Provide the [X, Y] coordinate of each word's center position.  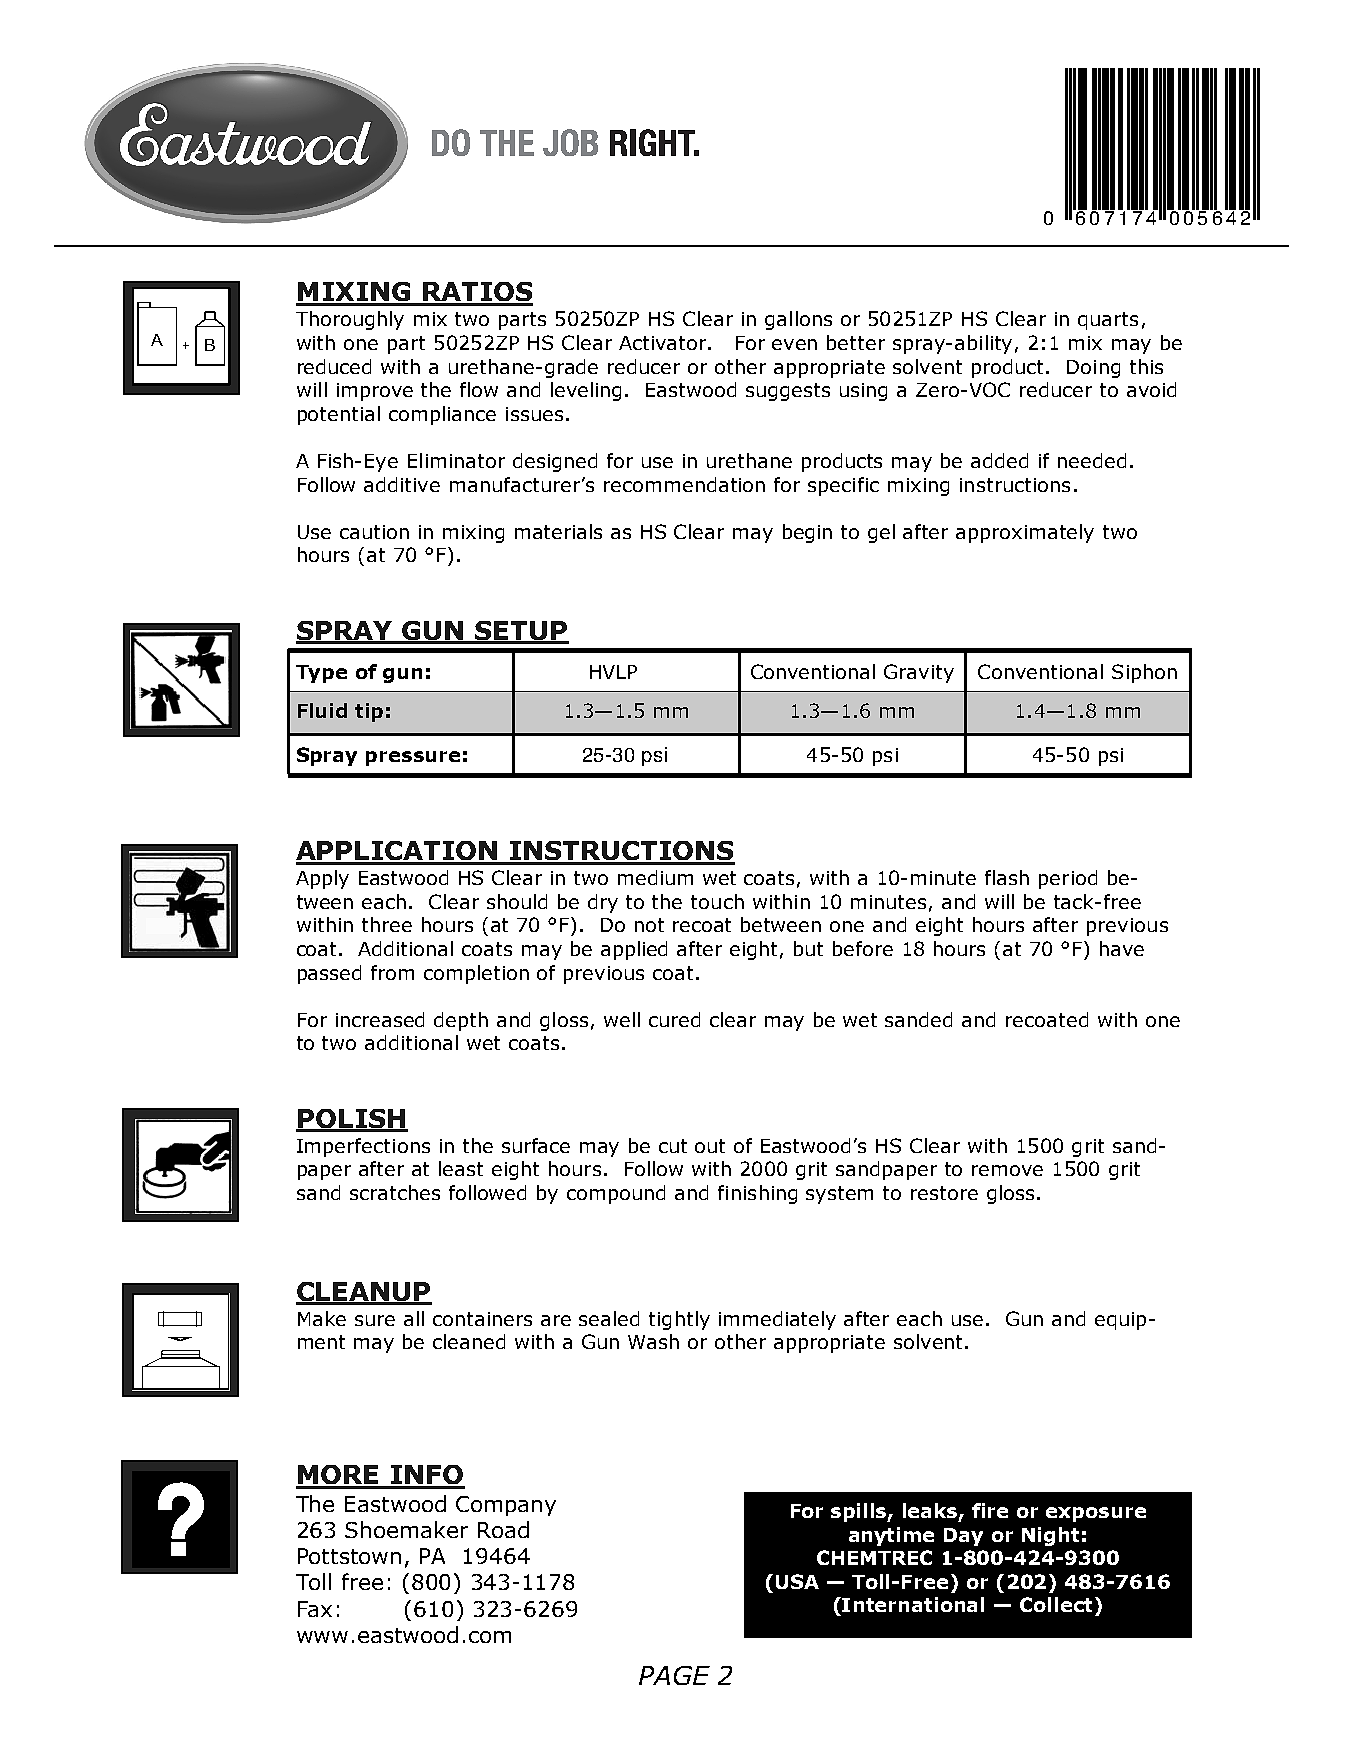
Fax [315, 1609]
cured [674, 1019]
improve [375, 392]
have [1122, 948]
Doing [1093, 369]
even [794, 344]
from [392, 972]
